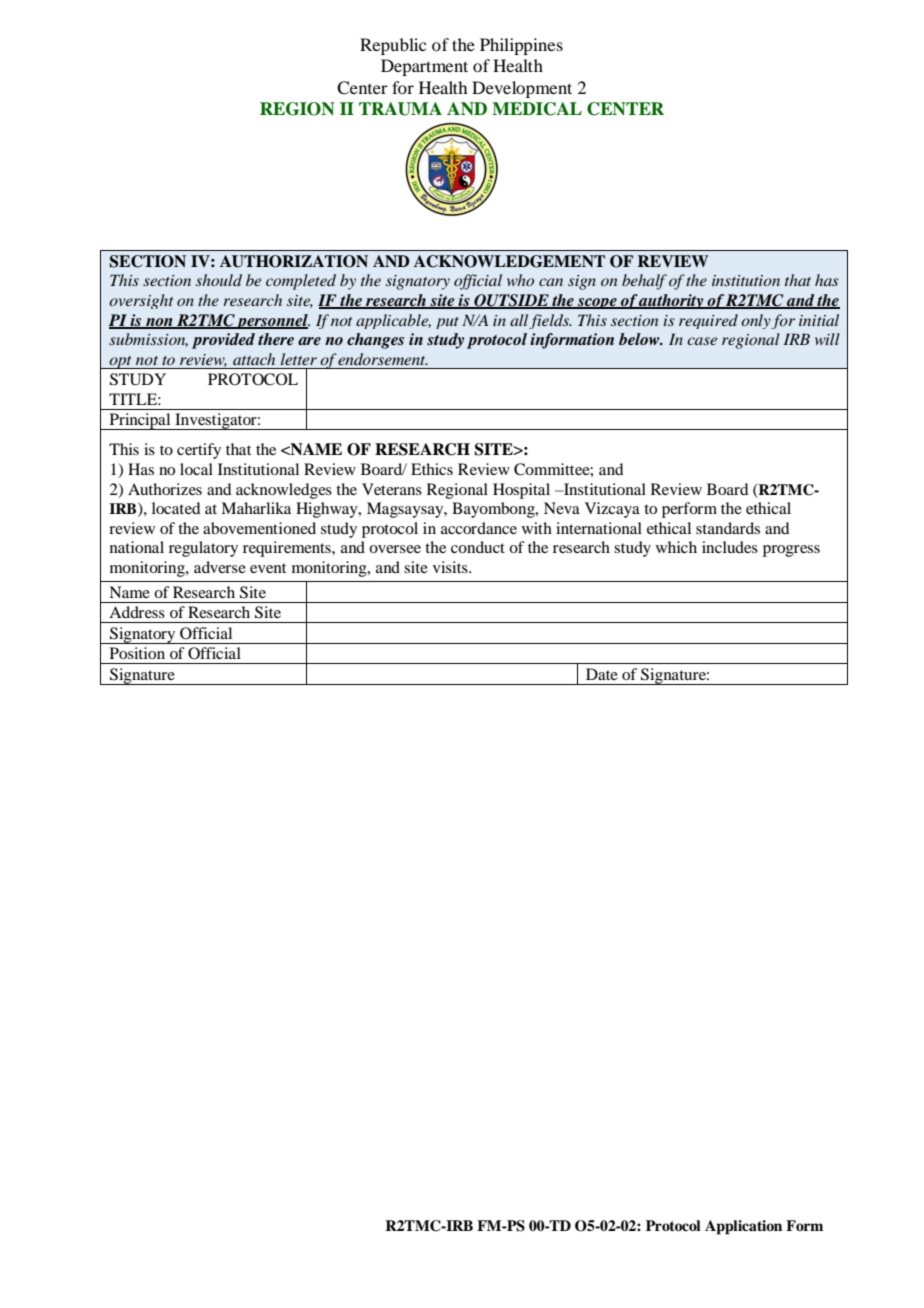 This screenshot has height=1308, width=924. Describe the element at coordinates (730, 547) in the screenshot. I see `includes` at that location.
